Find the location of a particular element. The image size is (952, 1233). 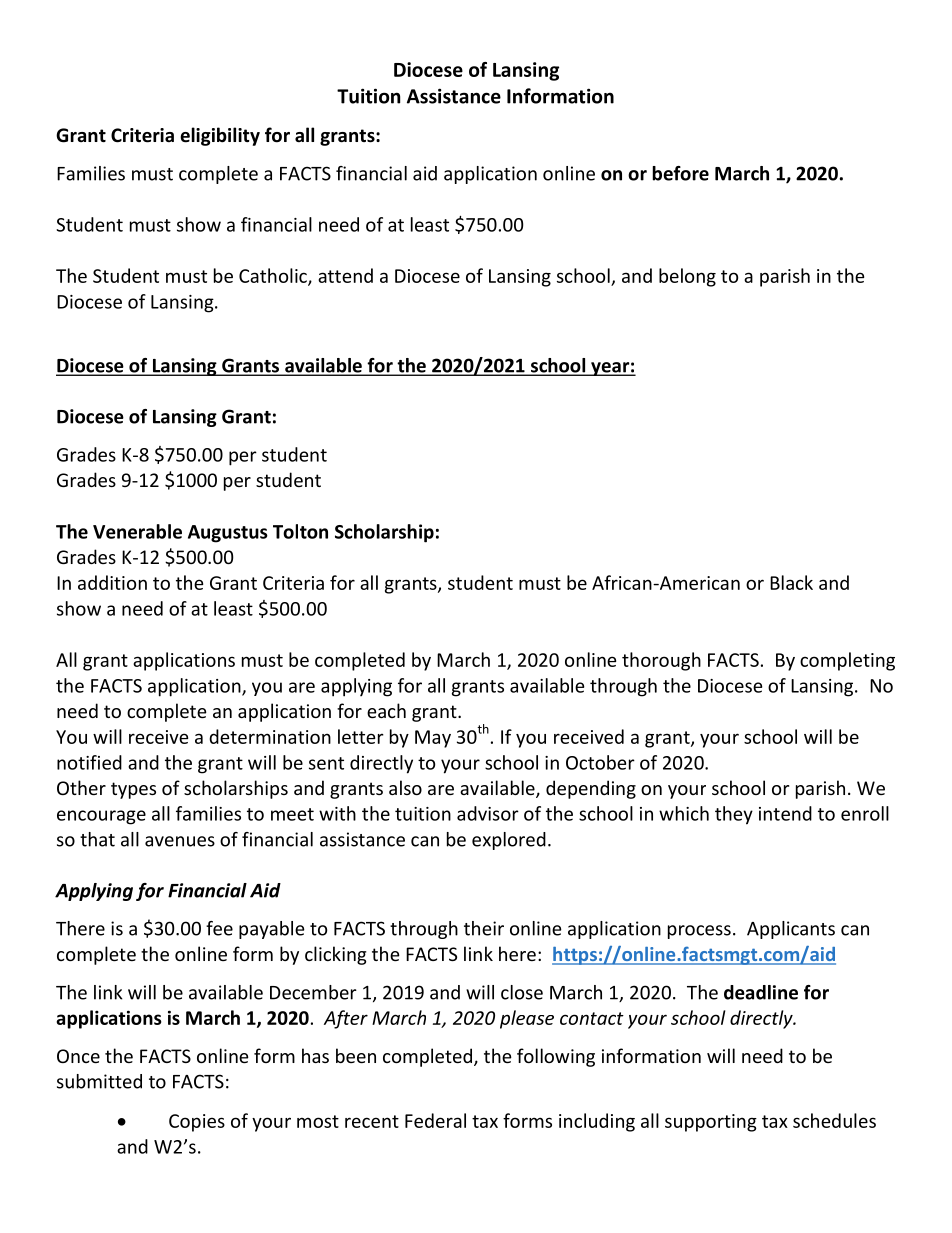

Copies is located at coordinates (197, 1123).
